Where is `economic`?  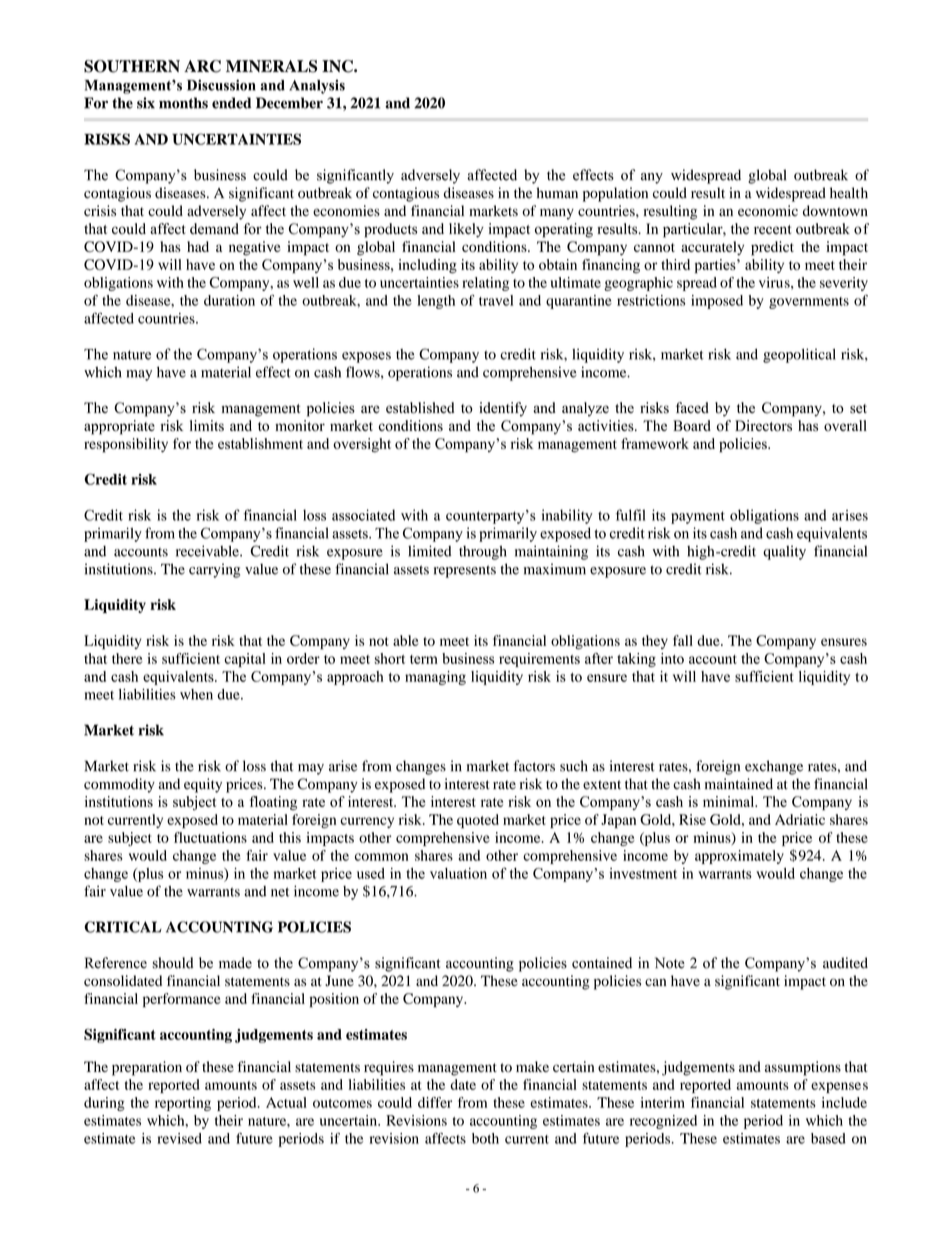 economic is located at coordinates (768, 211).
